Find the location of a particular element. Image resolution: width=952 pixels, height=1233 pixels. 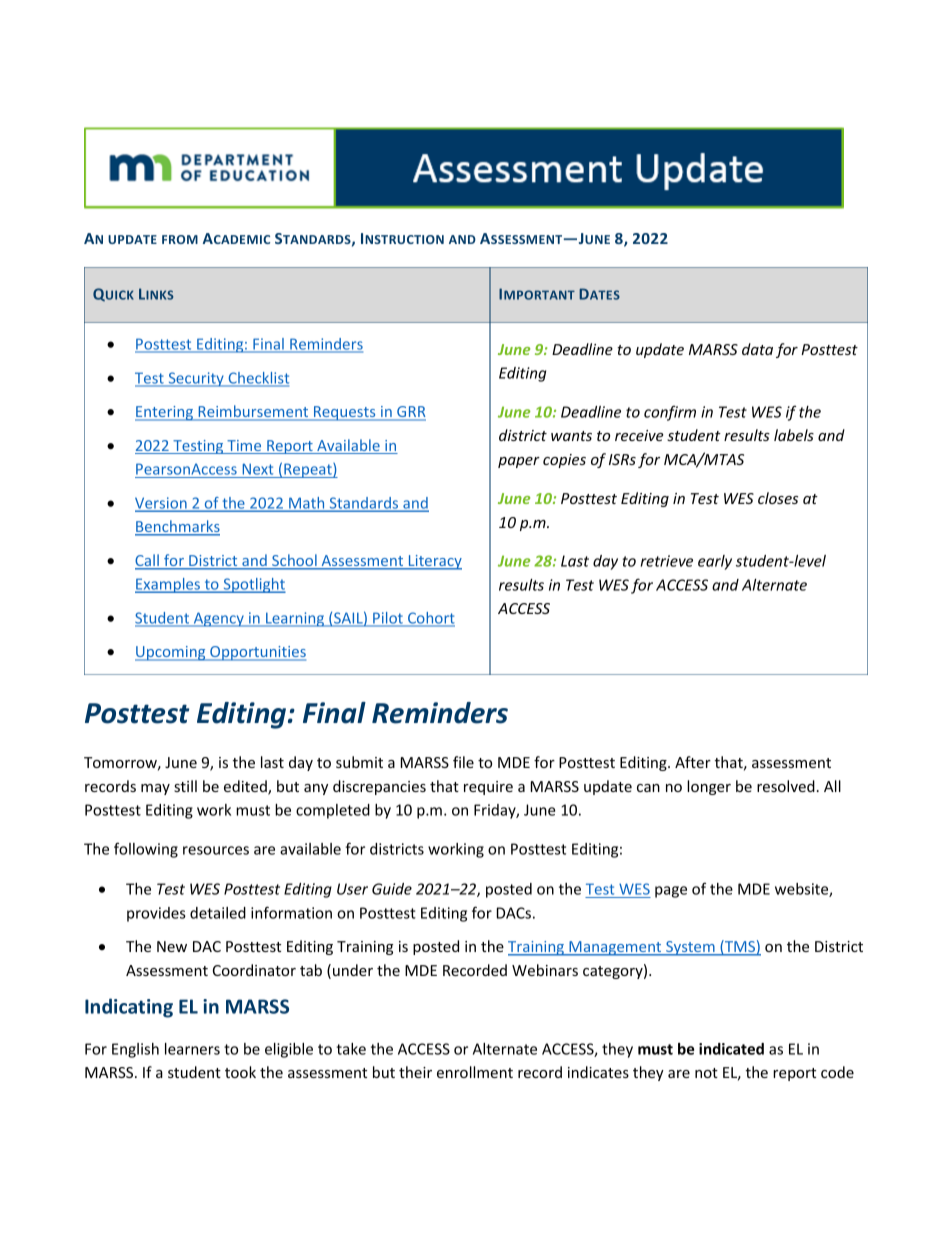

data is located at coordinates (757, 349).
